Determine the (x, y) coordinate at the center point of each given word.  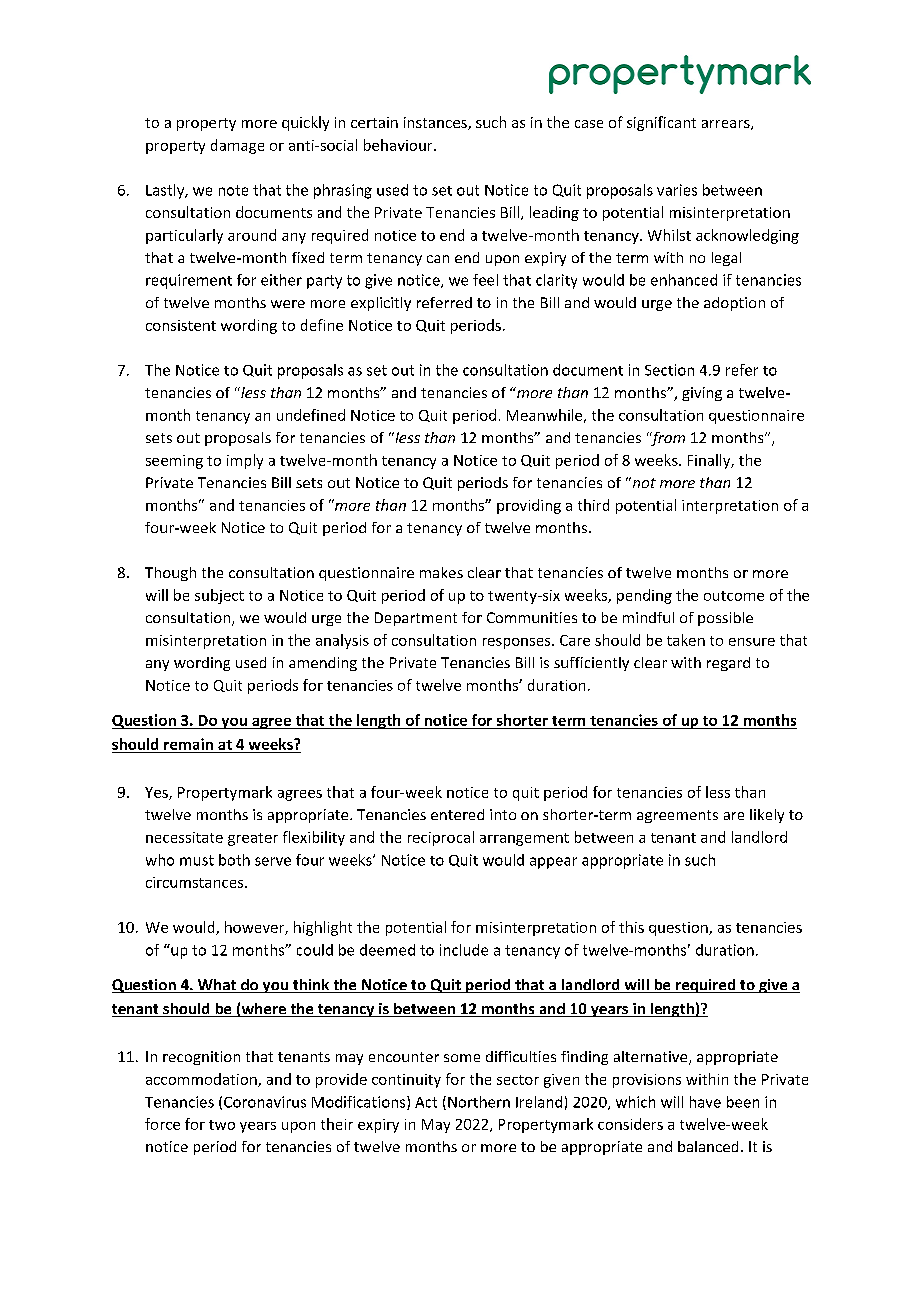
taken (686, 640)
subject (219, 596)
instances (436, 123)
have (705, 1102)
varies (677, 190)
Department (416, 619)
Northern (479, 1102)
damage (237, 146)
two (222, 1125)
